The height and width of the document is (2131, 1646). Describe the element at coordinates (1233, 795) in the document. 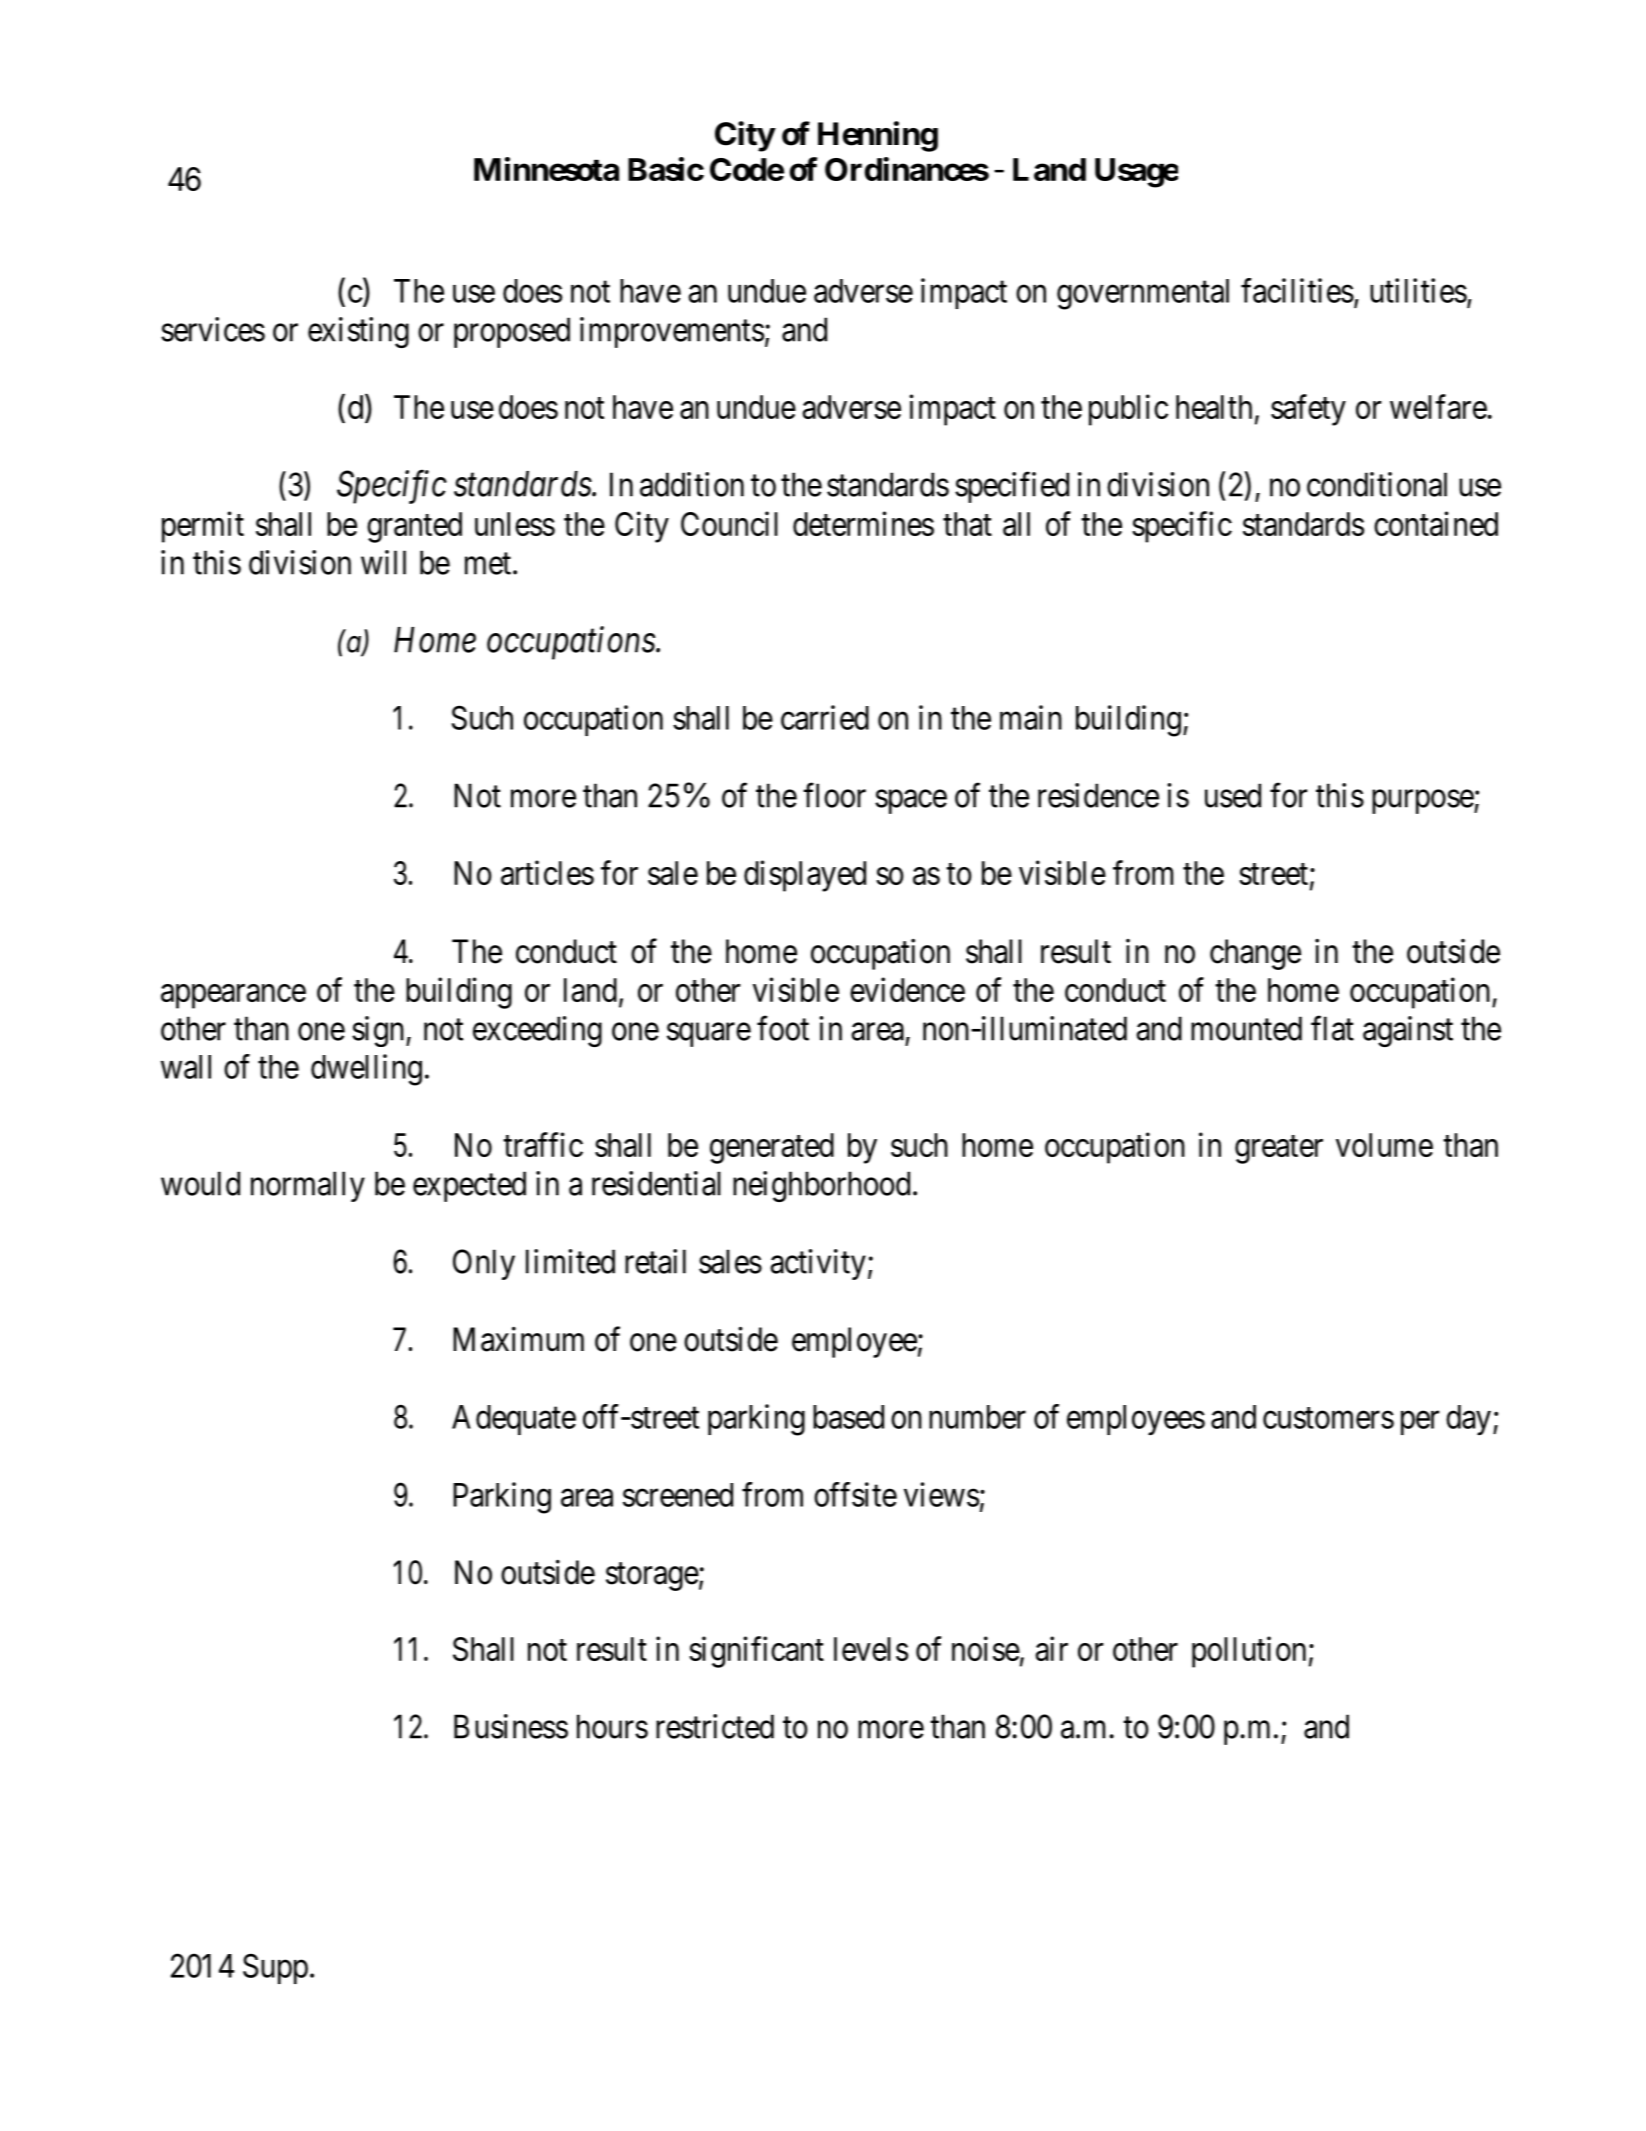

I see `used` at that location.
